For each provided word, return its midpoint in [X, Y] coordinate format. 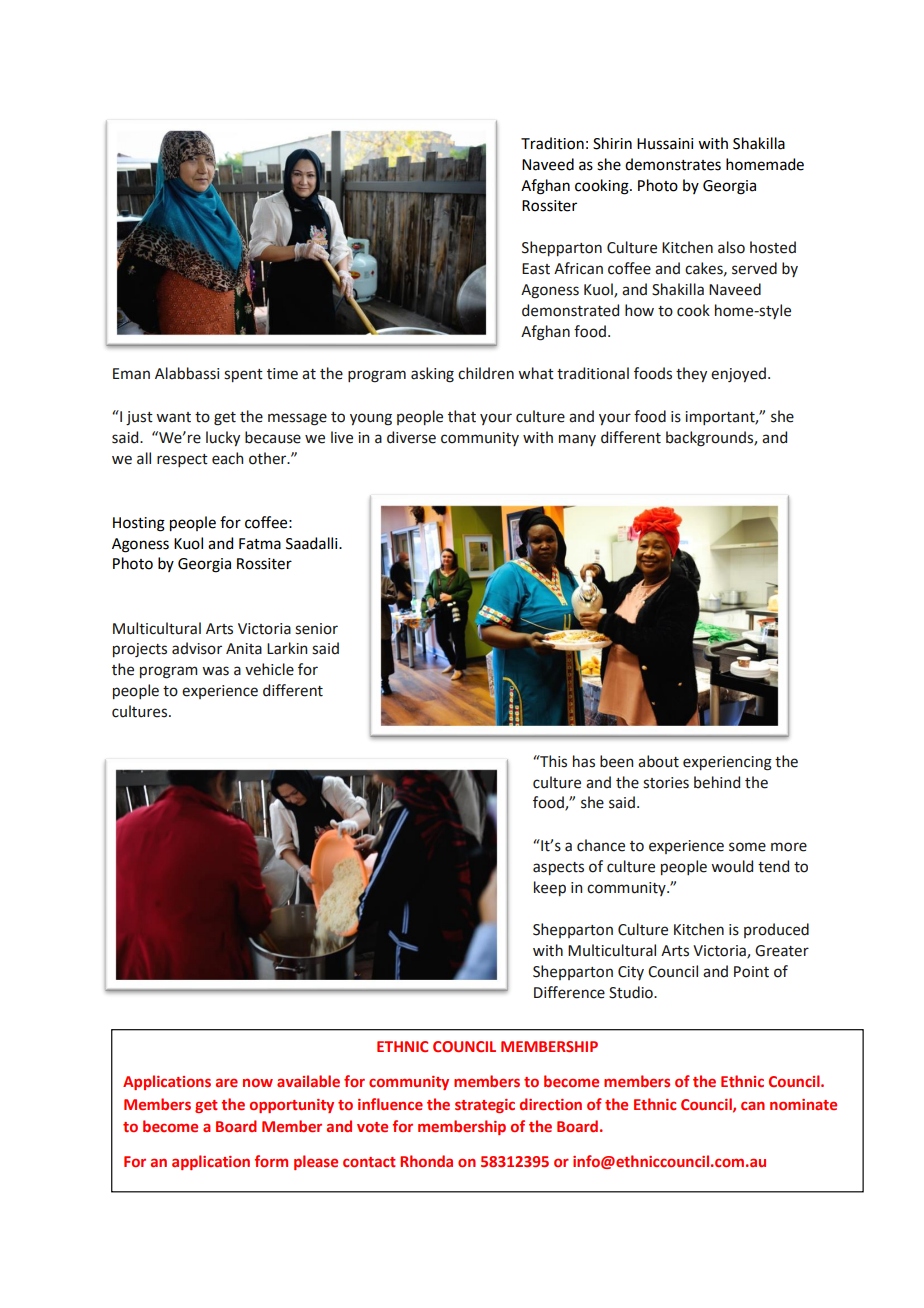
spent [243, 375]
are [227, 1082]
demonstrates [673, 164]
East [536, 269]
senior [316, 629]
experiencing [727, 763]
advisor [197, 648]
